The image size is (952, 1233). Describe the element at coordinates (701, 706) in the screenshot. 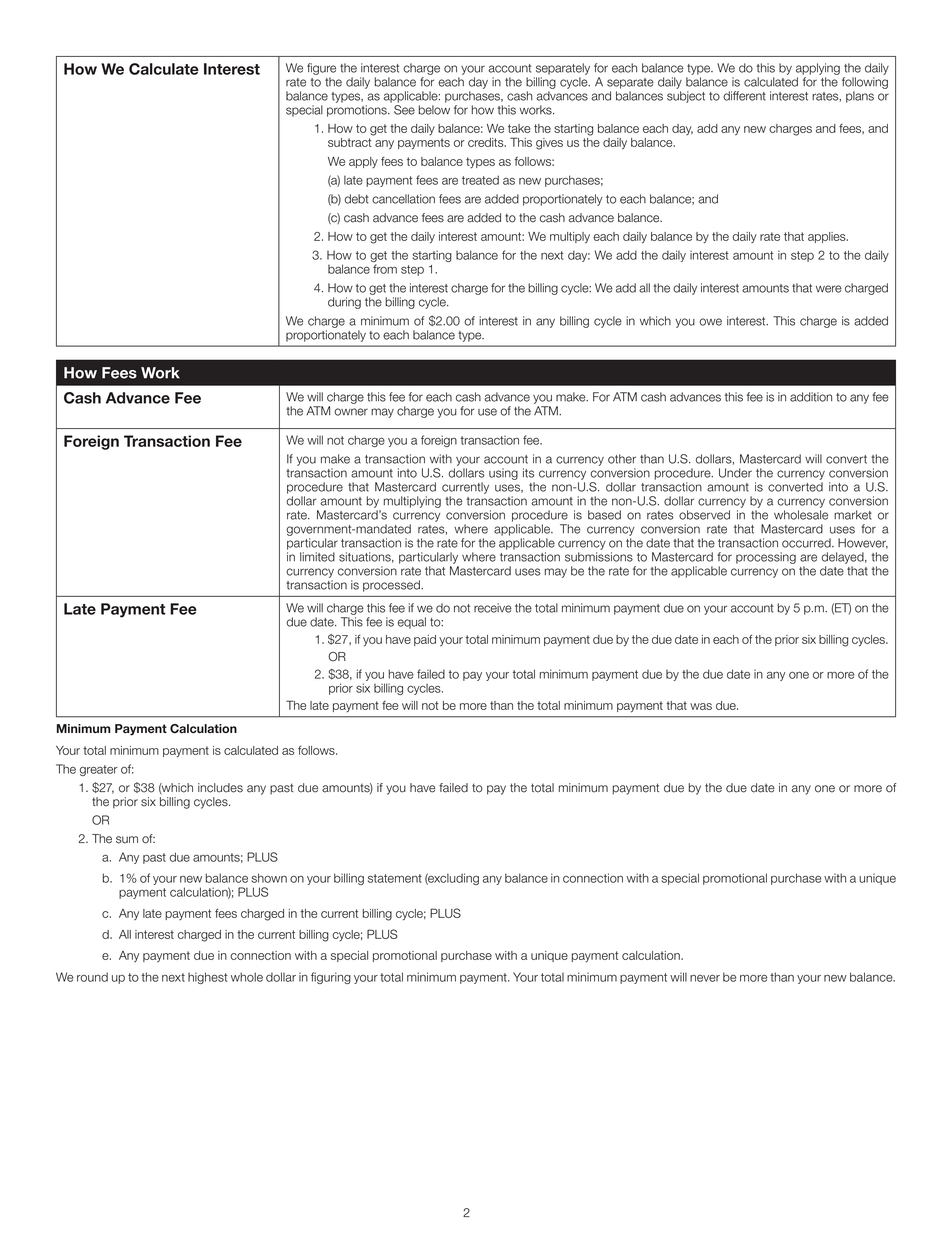

I see `was` at that location.
